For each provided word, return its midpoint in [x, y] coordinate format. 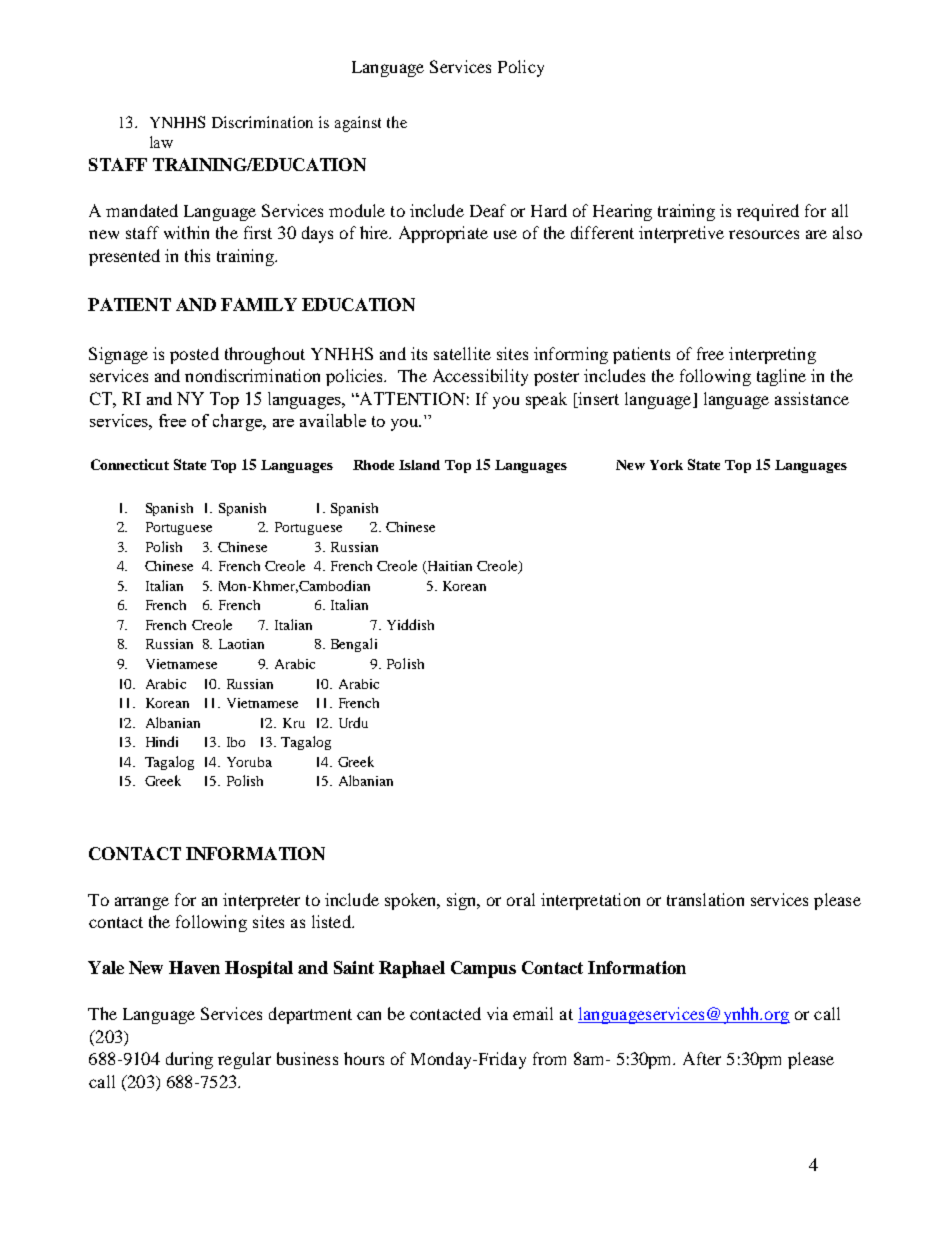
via [497, 1013]
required [768, 212]
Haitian [448, 567]
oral [521, 899]
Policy [521, 68]
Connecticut [130, 464]
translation [705, 899]
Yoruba [249, 762]
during [189, 1060]
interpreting [772, 355]
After [702, 1058]
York [666, 465]
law [161, 142]
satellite [462, 353]
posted [194, 355]
